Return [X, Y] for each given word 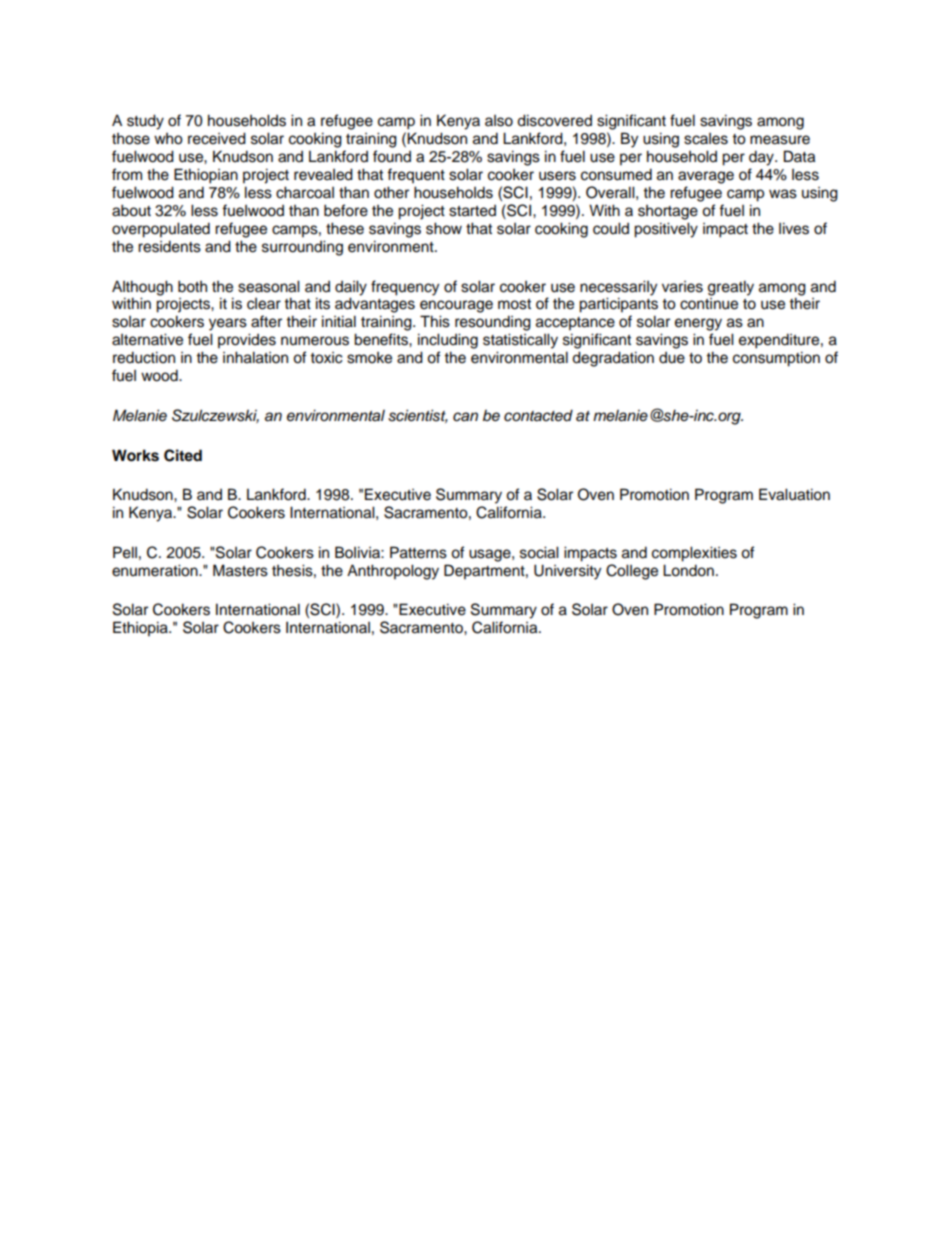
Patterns [418, 552]
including [448, 341]
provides [247, 341]
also [499, 121]
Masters [240, 570]
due [672, 358]
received [217, 138]
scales [706, 139]
